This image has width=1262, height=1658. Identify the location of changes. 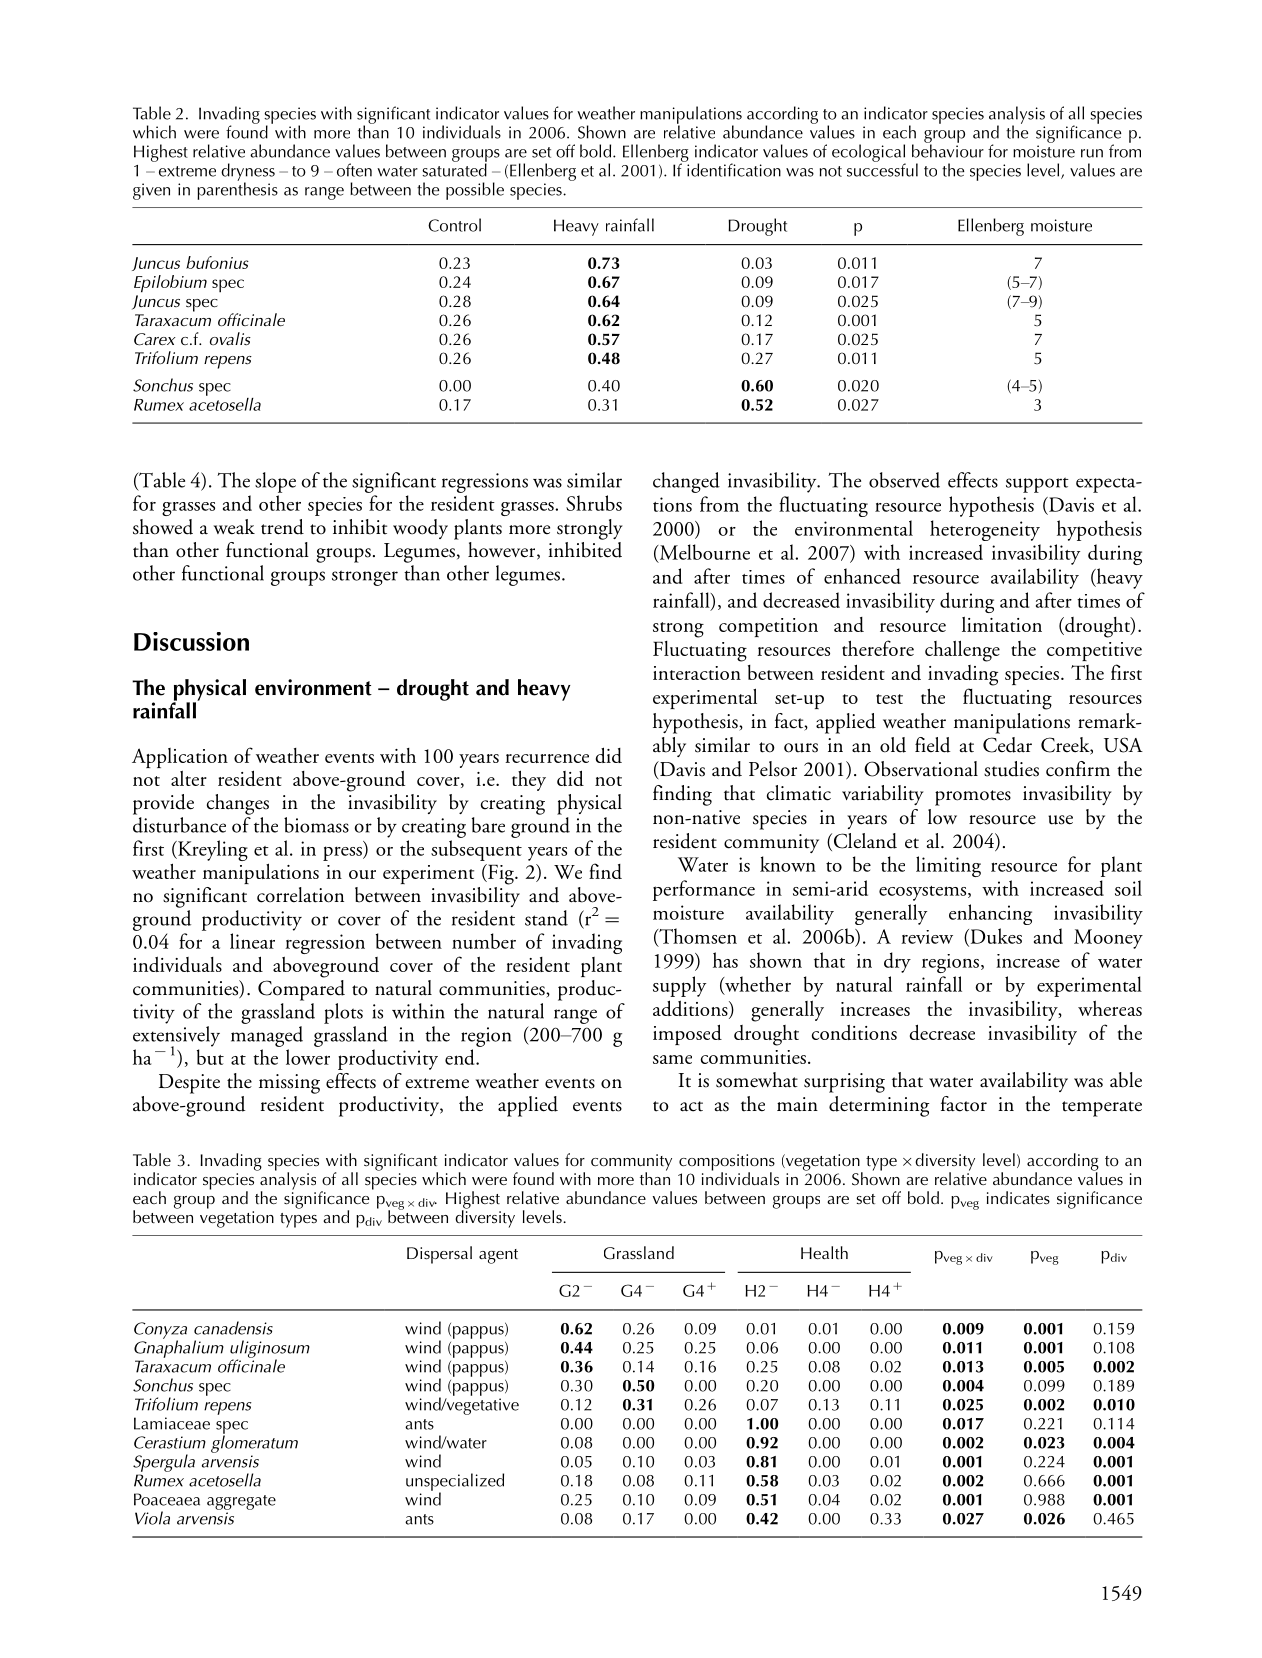
(238, 804).
